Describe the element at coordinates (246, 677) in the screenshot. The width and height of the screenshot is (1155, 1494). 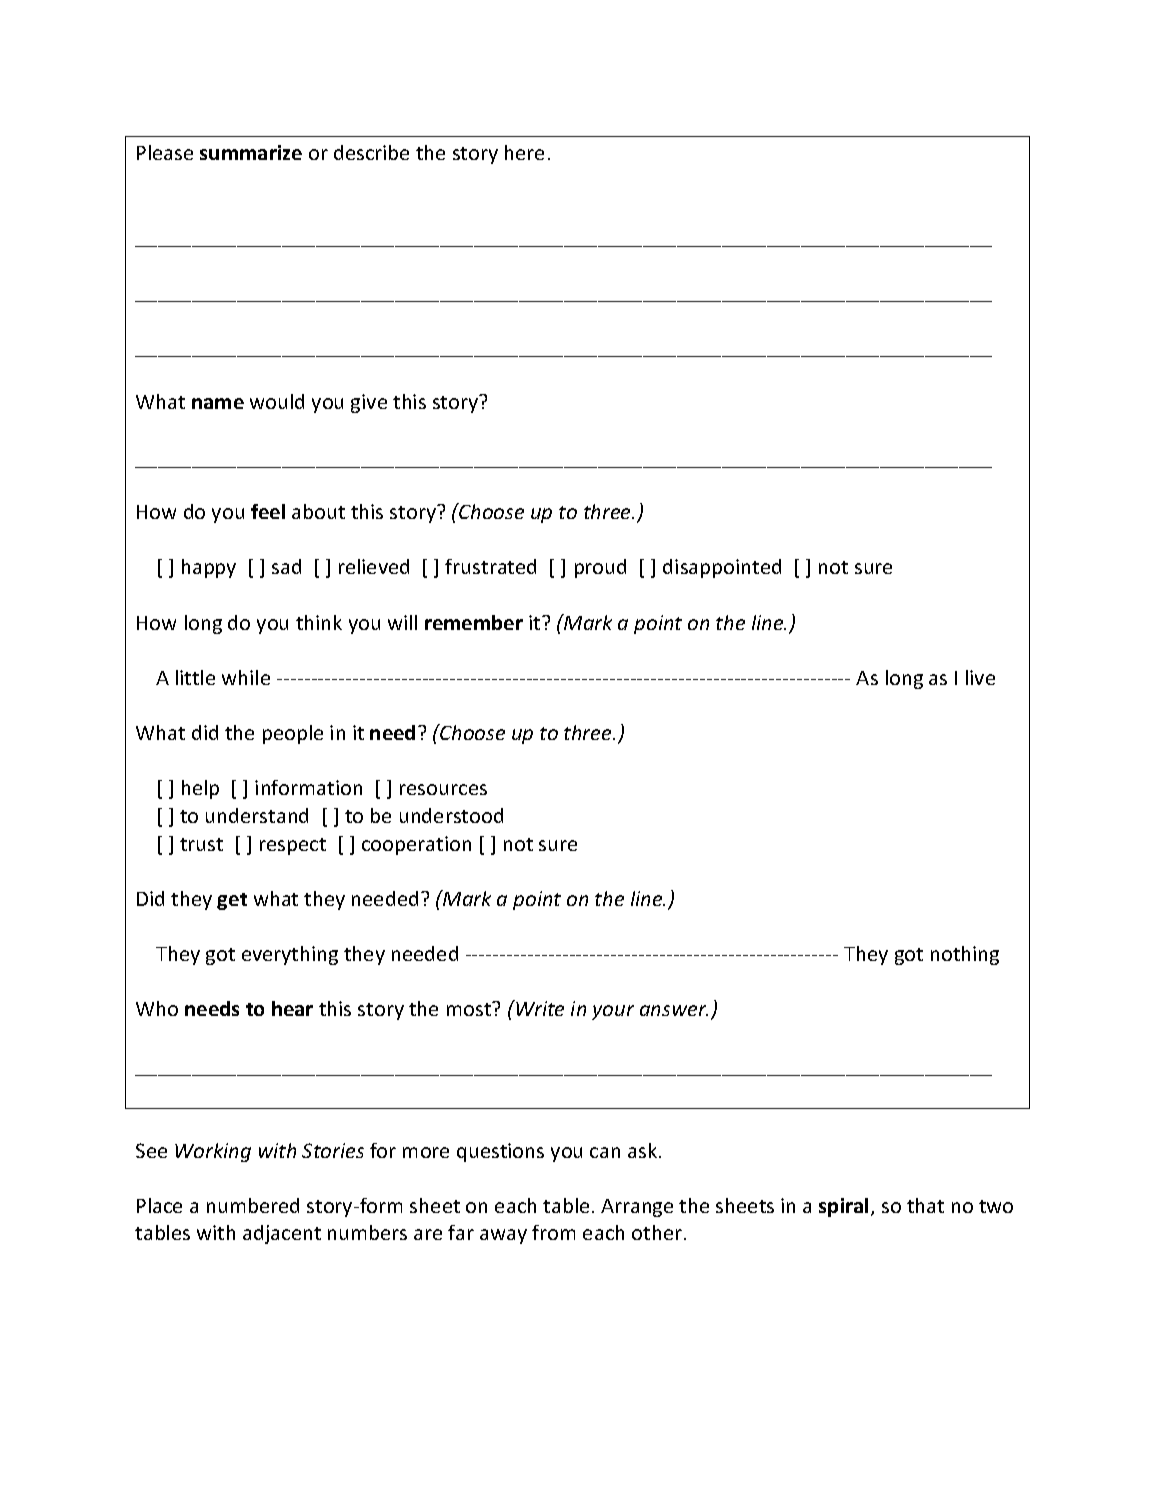
I see `while` at that location.
